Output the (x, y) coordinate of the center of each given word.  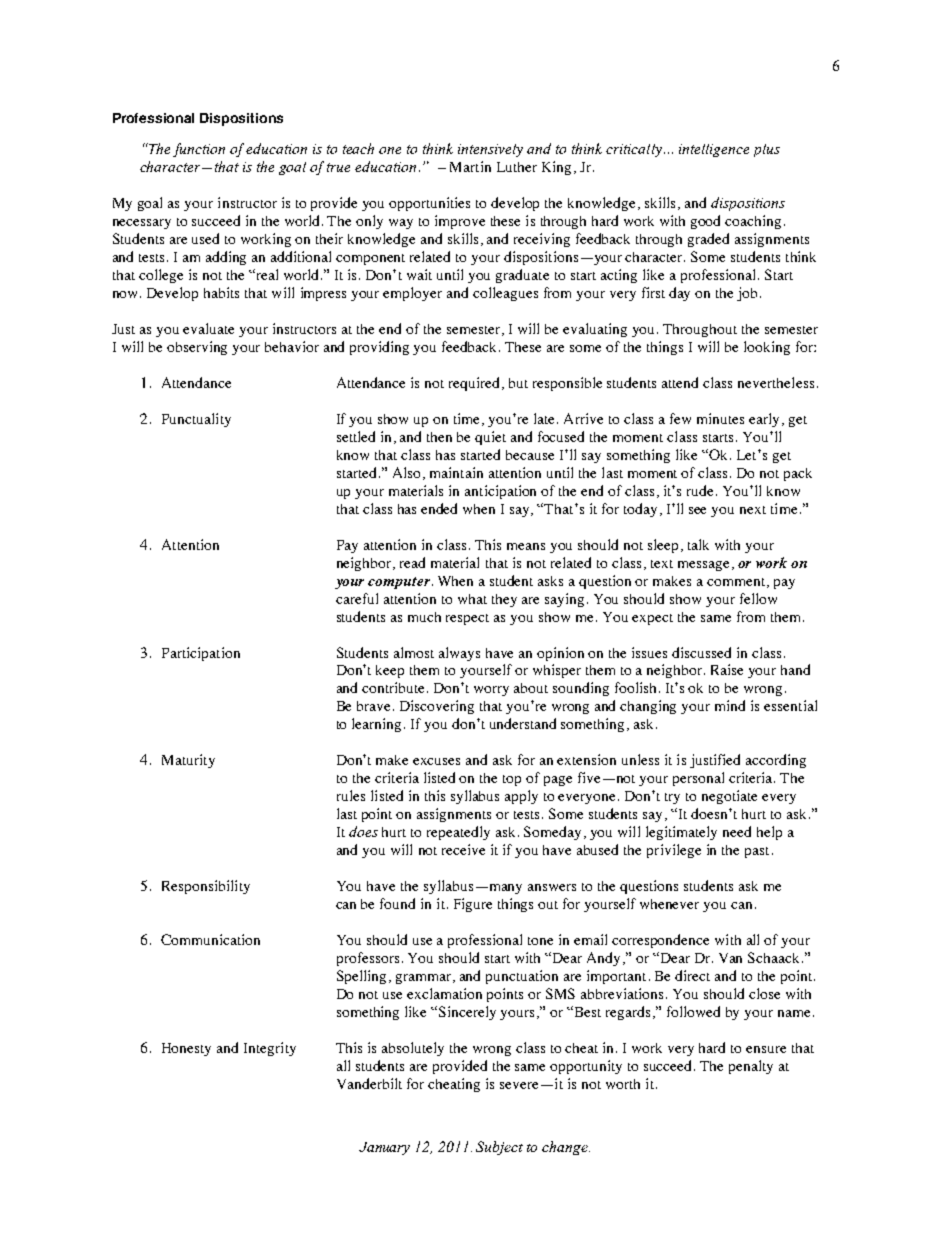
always (459, 654)
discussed (701, 652)
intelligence (714, 150)
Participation (201, 654)
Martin (470, 166)
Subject (499, 1148)
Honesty (186, 1049)
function (199, 150)
